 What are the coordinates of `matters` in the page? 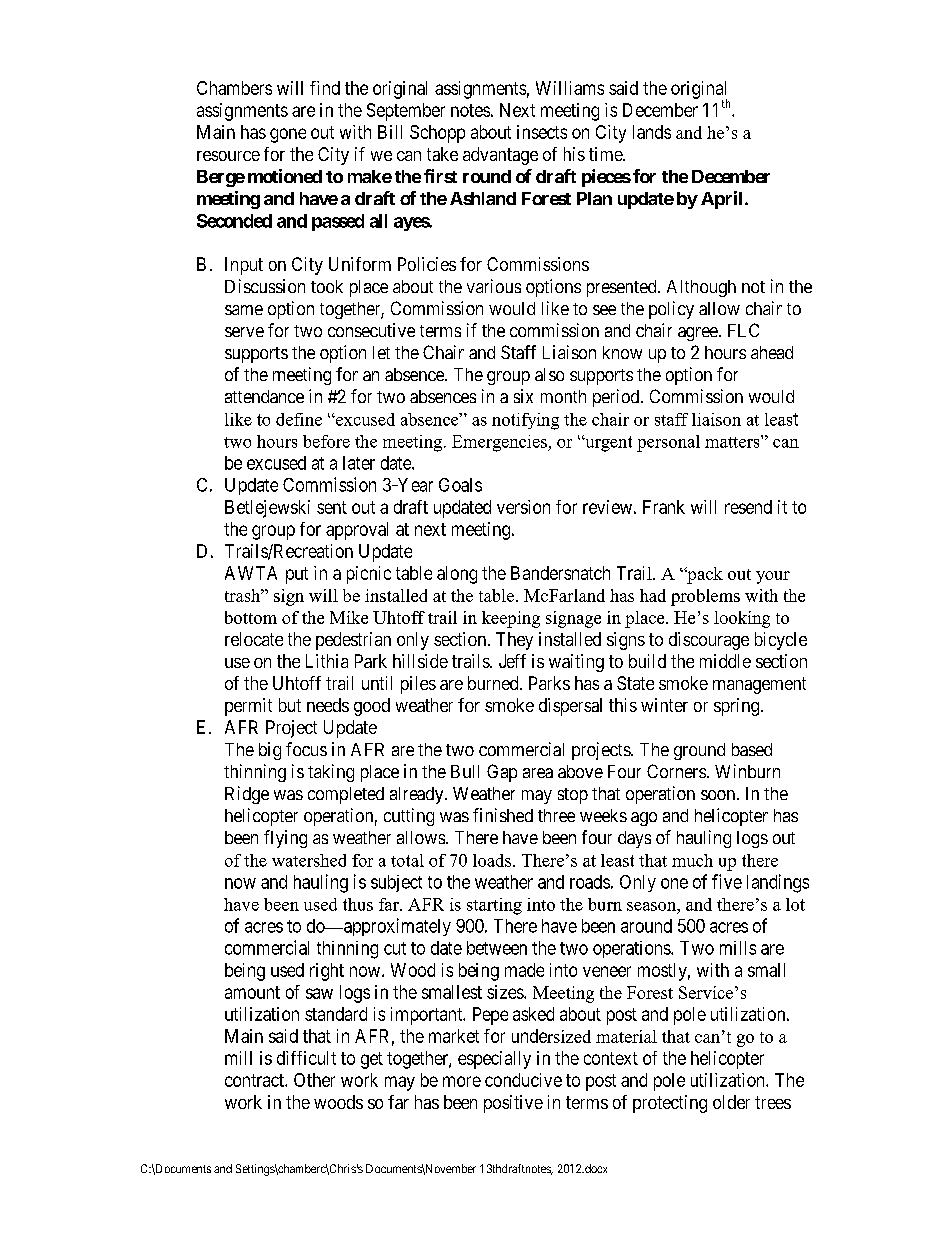 It's located at (733, 441).
